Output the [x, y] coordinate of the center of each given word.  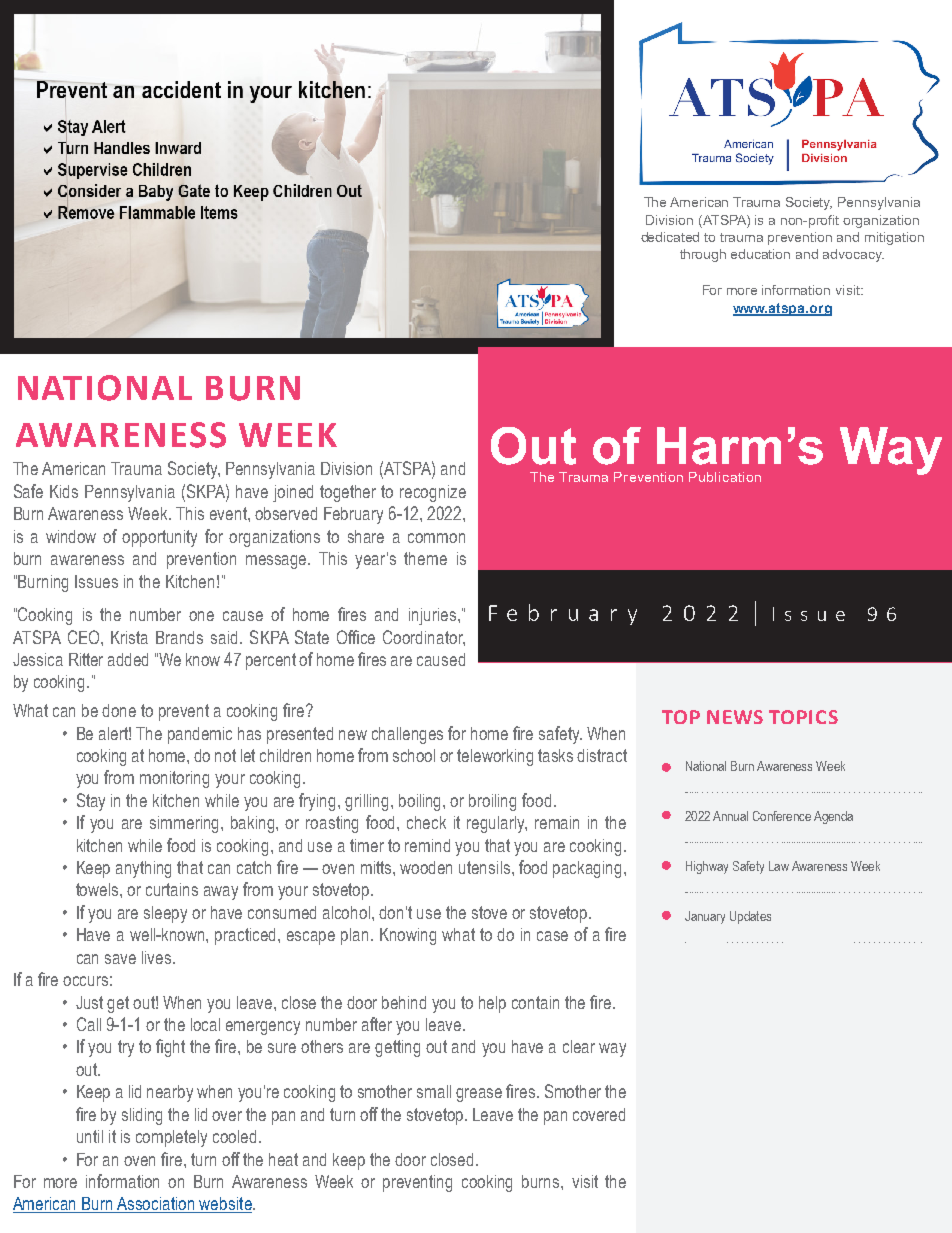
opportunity [159, 538]
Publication [725, 477]
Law [779, 866]
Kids [64, 491]
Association [156, 1205]
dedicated [670, 237]
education [760, 254]
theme [425, 558]
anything [143, 869]
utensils [486, 867]
